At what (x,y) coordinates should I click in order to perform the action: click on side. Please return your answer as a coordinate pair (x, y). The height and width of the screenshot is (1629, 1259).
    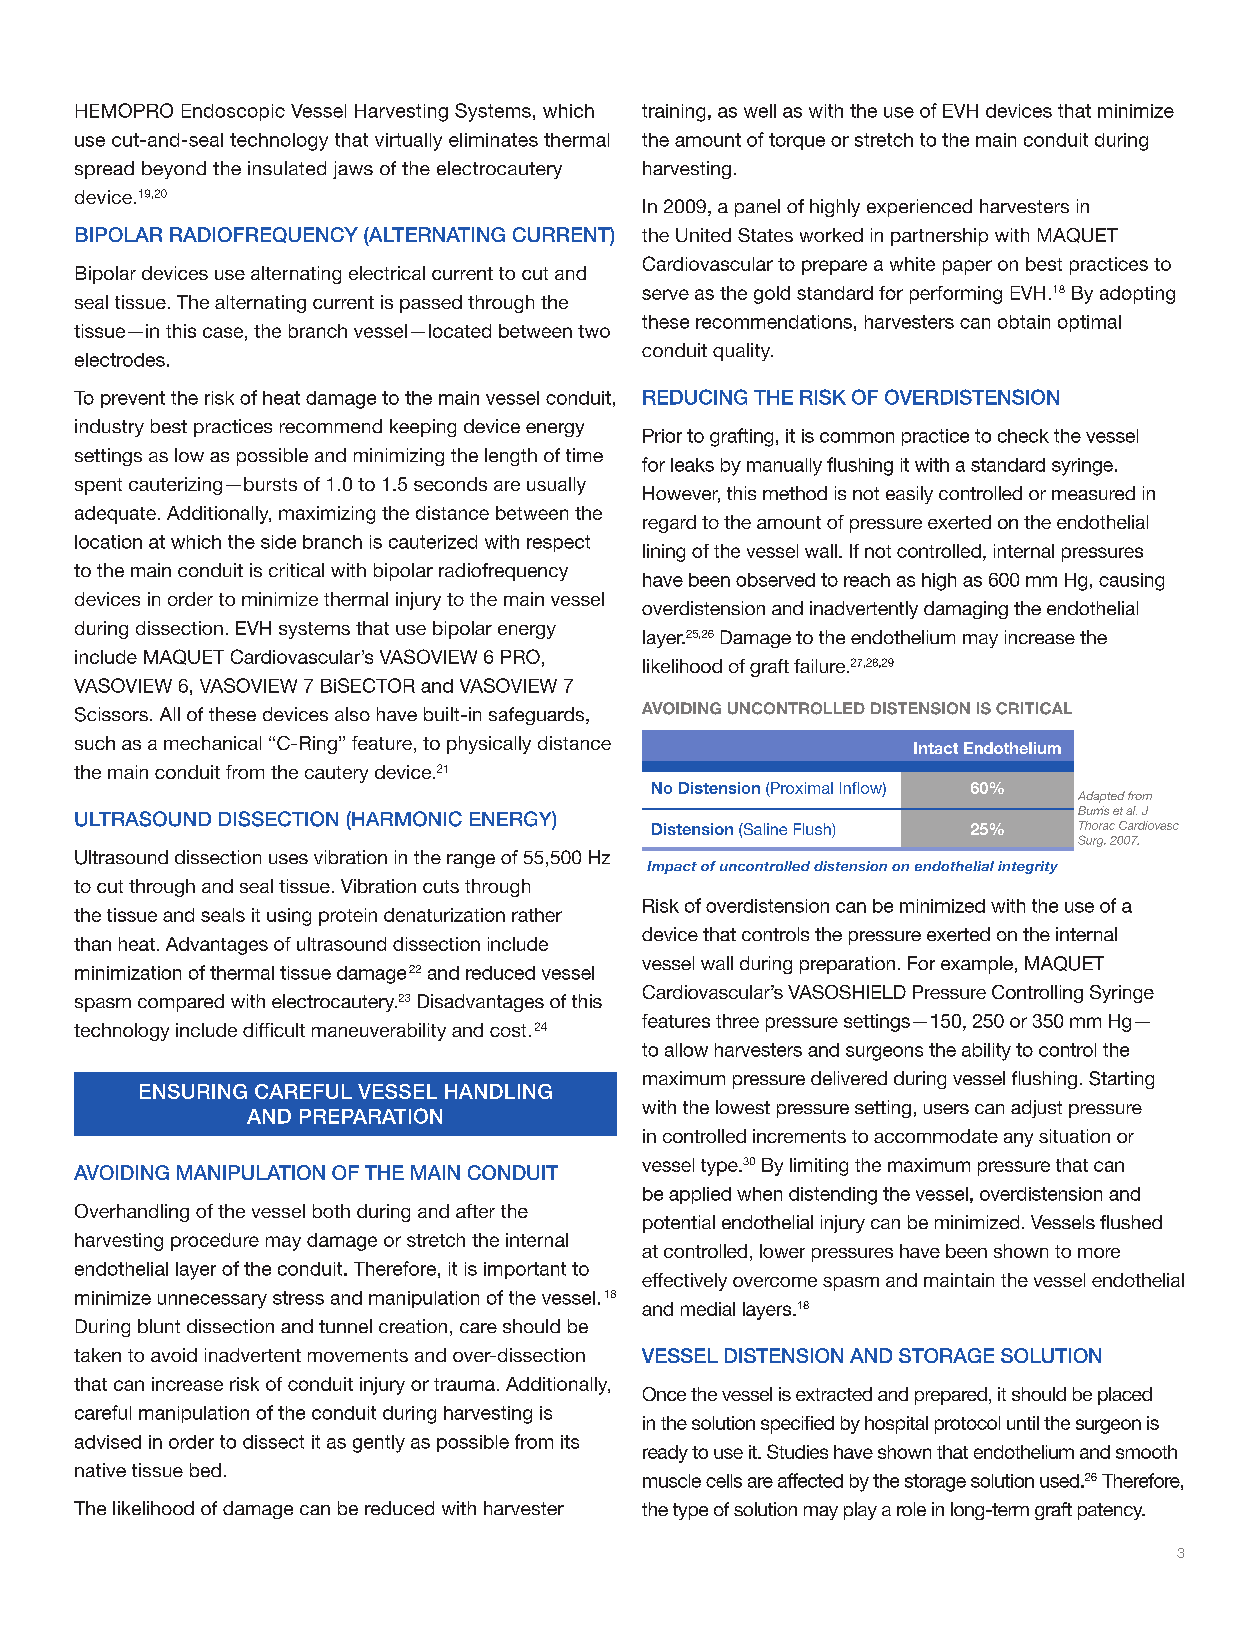
    Looking at the image, I should click on (278, 542).
